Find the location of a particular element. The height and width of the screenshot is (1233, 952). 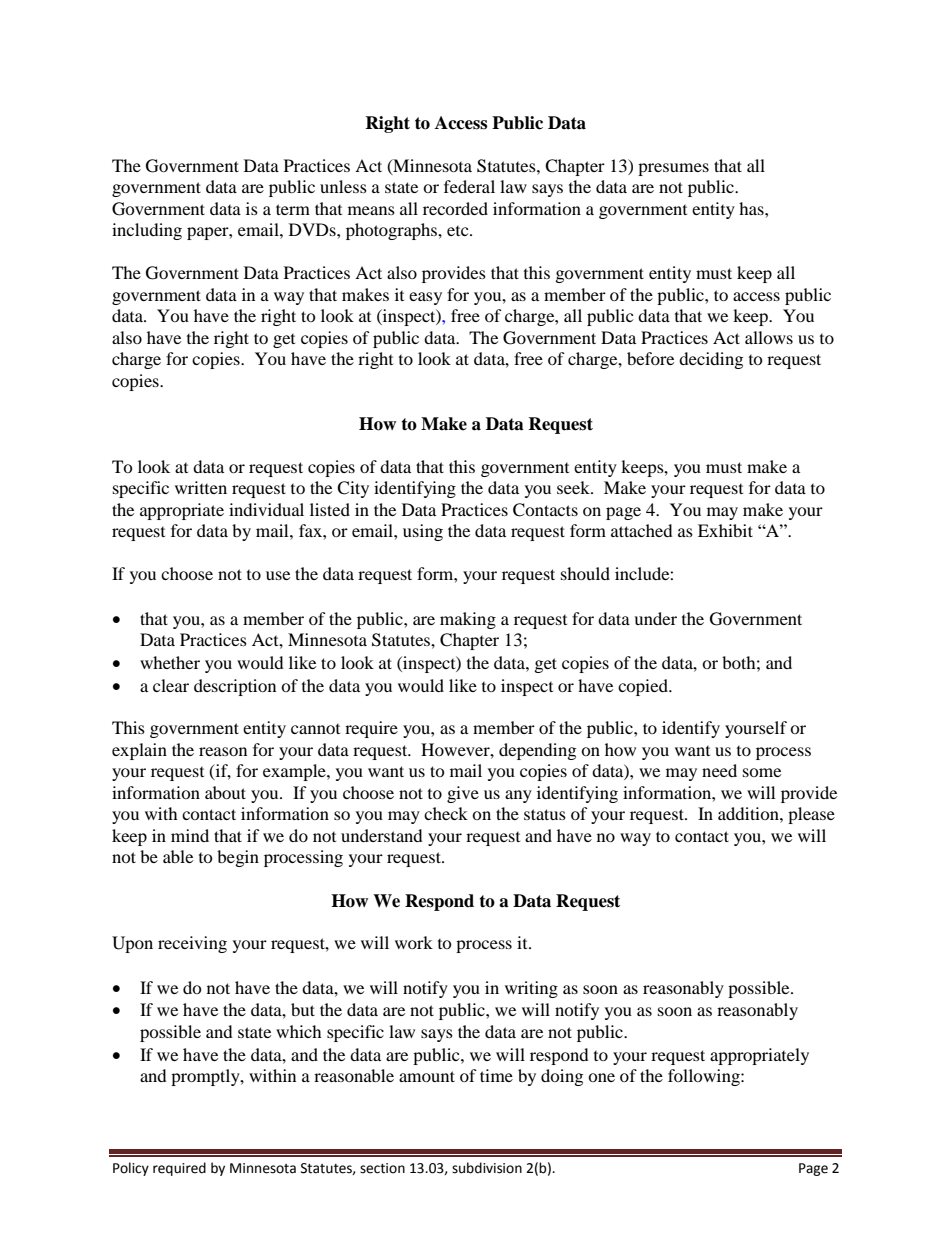

subdivision is located at coordinates (487, 1168).
